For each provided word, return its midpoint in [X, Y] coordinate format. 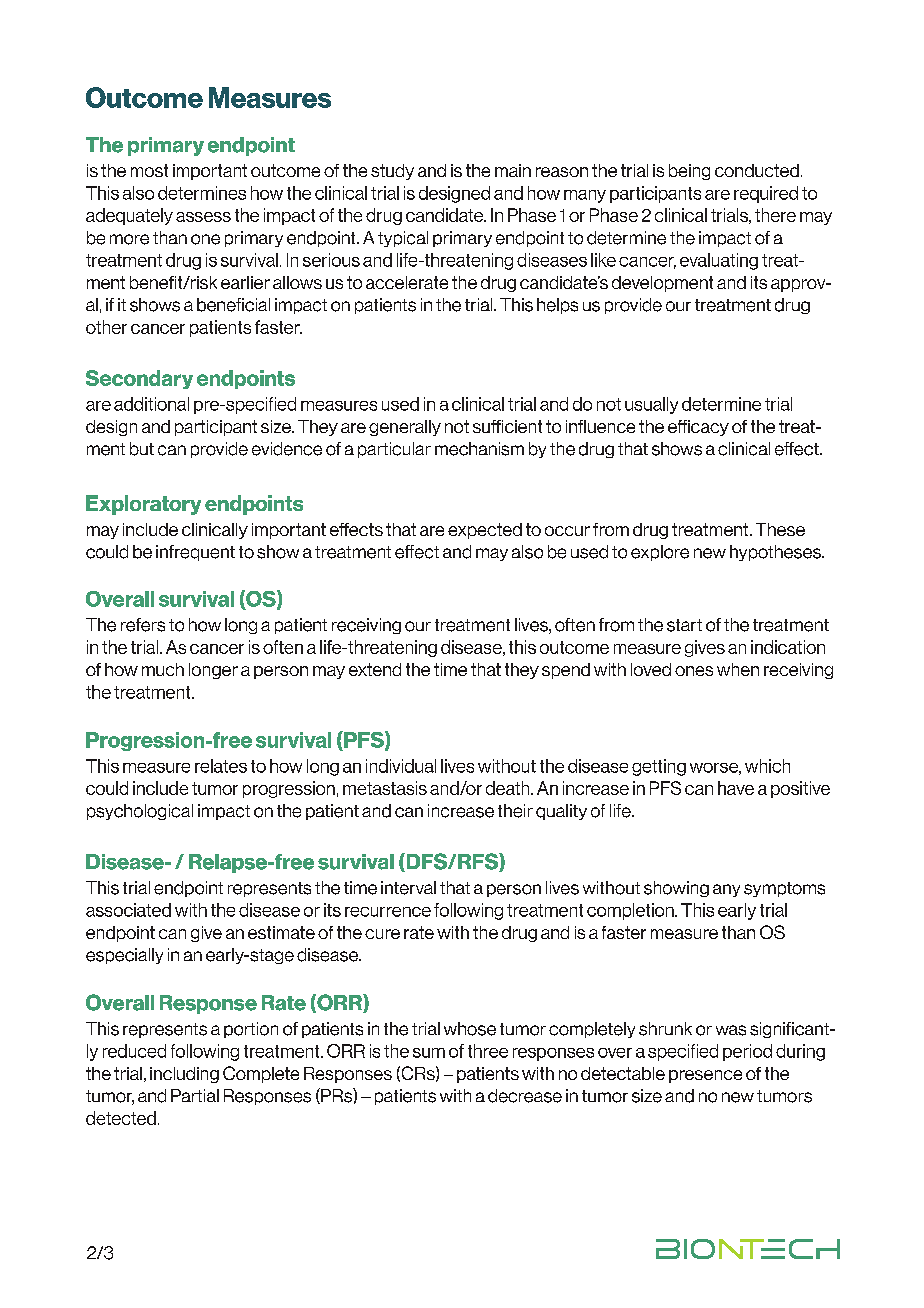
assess [203, 217]
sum [429, 1053]
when [738, 669]
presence [705, 1076]
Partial [195, 1095]
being [689, 172]
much [163, 669]
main [513, 170]
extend [375, 669]
